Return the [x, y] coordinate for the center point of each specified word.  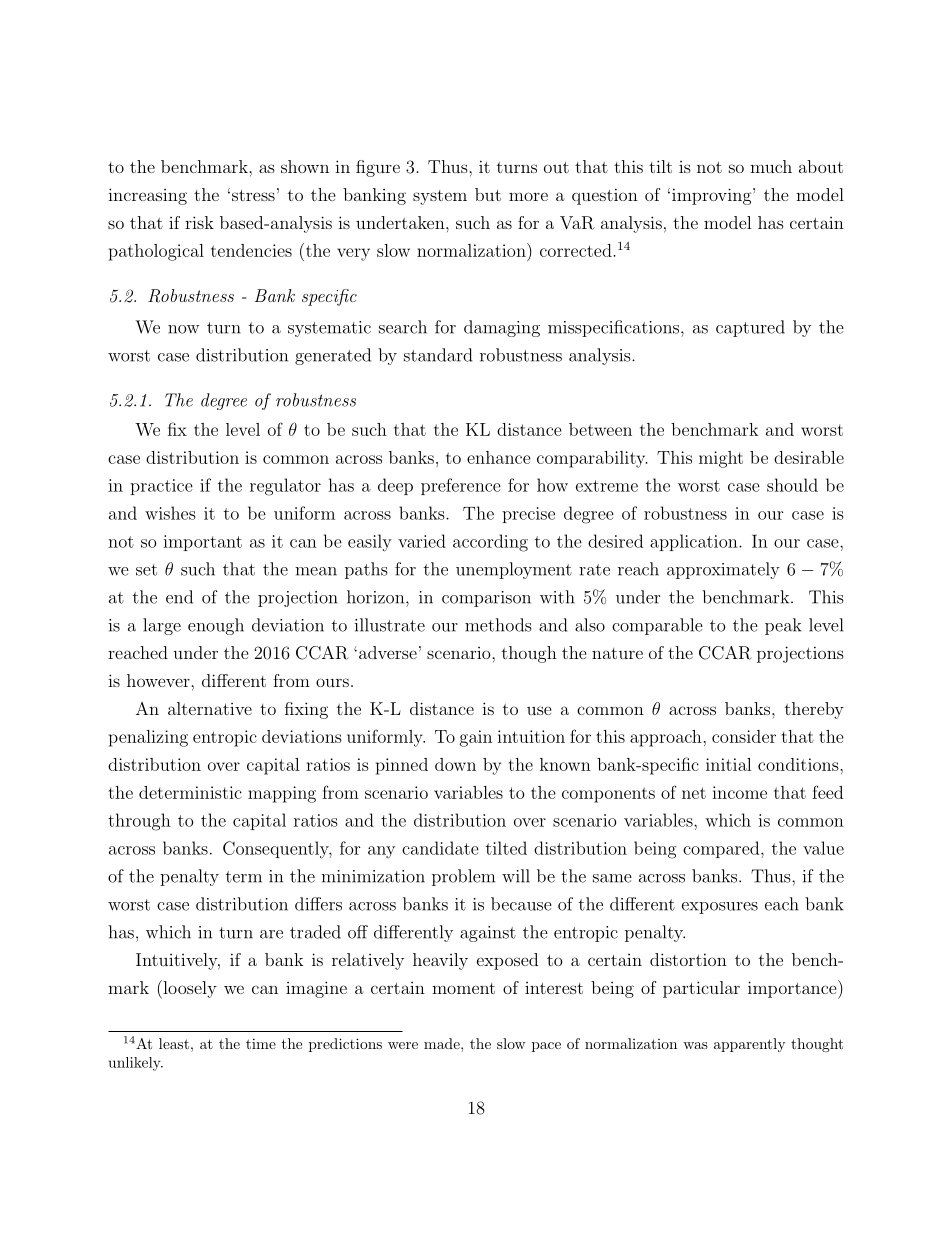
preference [461, 486]
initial [729, 764]
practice [161, 487]
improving [710, 196]
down [455, 764]
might [721, 459]
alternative [210, 708]
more [528, 196]
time [261, 1043]
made [443, 1043]
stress [253, 195]
